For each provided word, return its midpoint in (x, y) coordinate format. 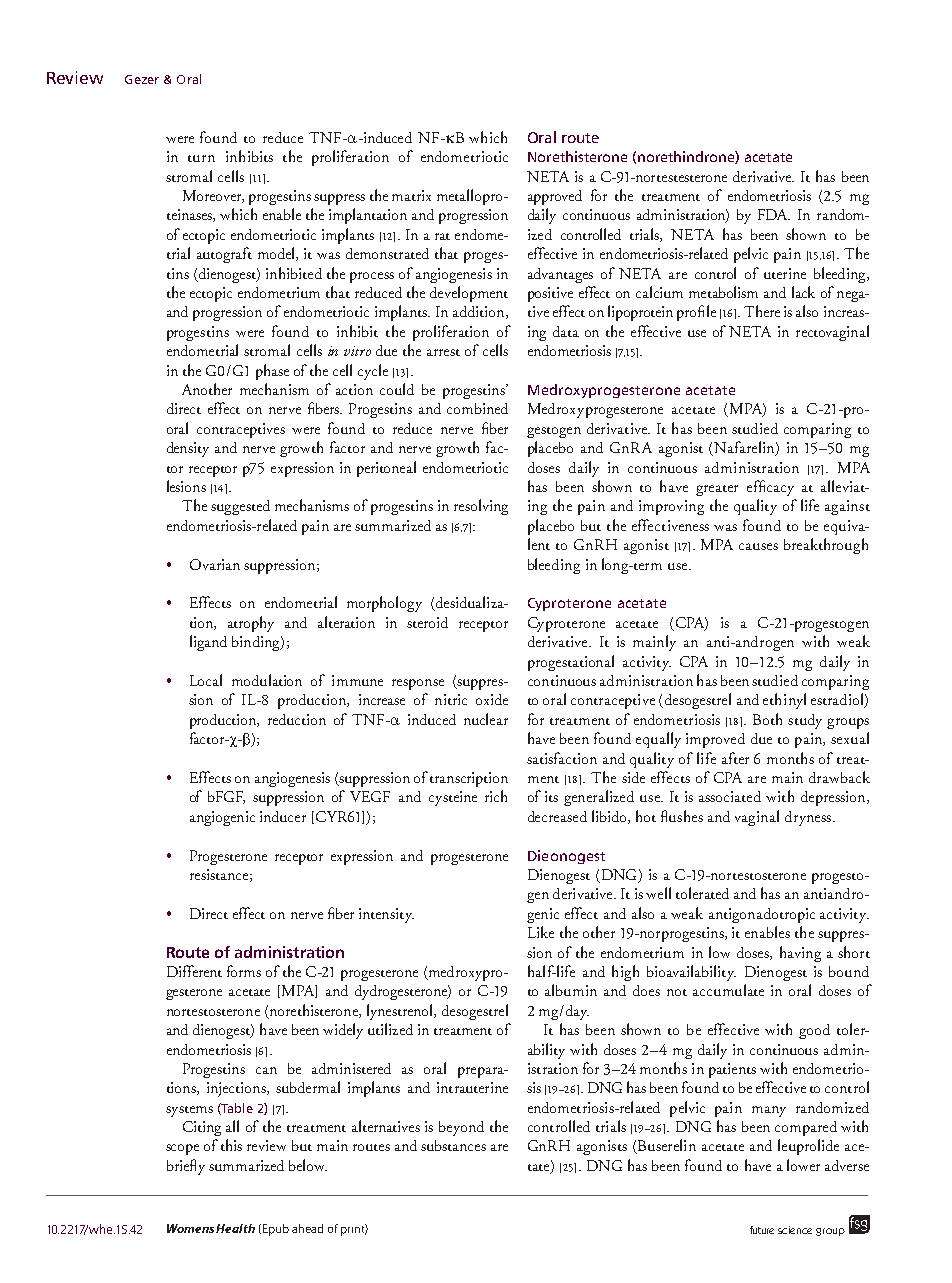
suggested (240, 507)
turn (201, 158)
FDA (774, 214)
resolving (481, 507)
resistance (219, 874)
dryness (809, 818)
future (762, 1230)
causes (758, 546)
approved (555, 197)
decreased (557, 816)
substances (453, 1145)
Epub (274, 1230)
